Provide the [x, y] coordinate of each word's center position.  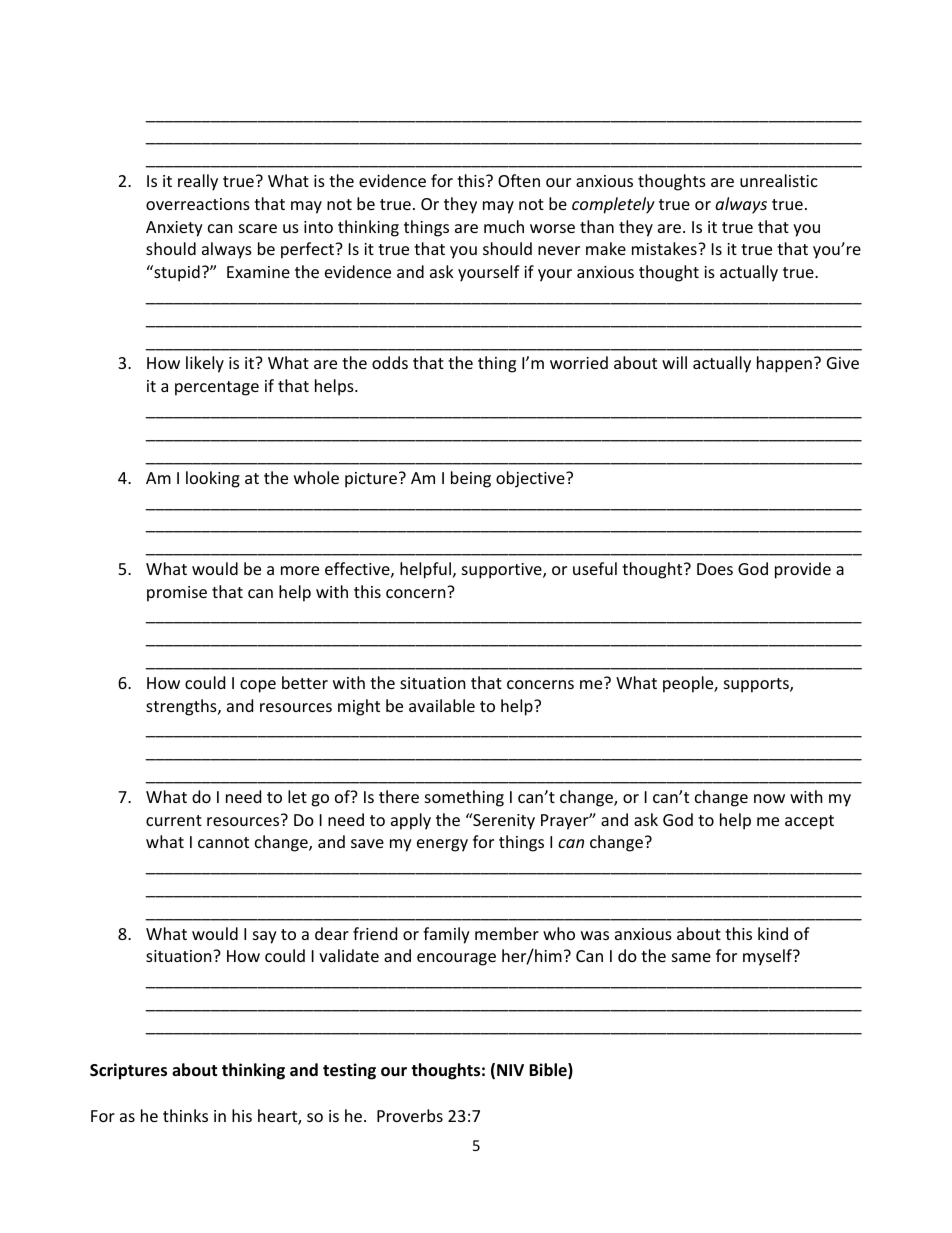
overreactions [198, 204]
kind [773, 933]
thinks [185, 1115]
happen [784, 364]
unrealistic [779, 180]
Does [715, 569]
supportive [503, 571]
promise [177, 594]
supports [757, 685]
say [265, 937]
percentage [217, 388]
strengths [182, 707]
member [507, 933]
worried [579, 362]
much [504, 226]
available [442, 705]
